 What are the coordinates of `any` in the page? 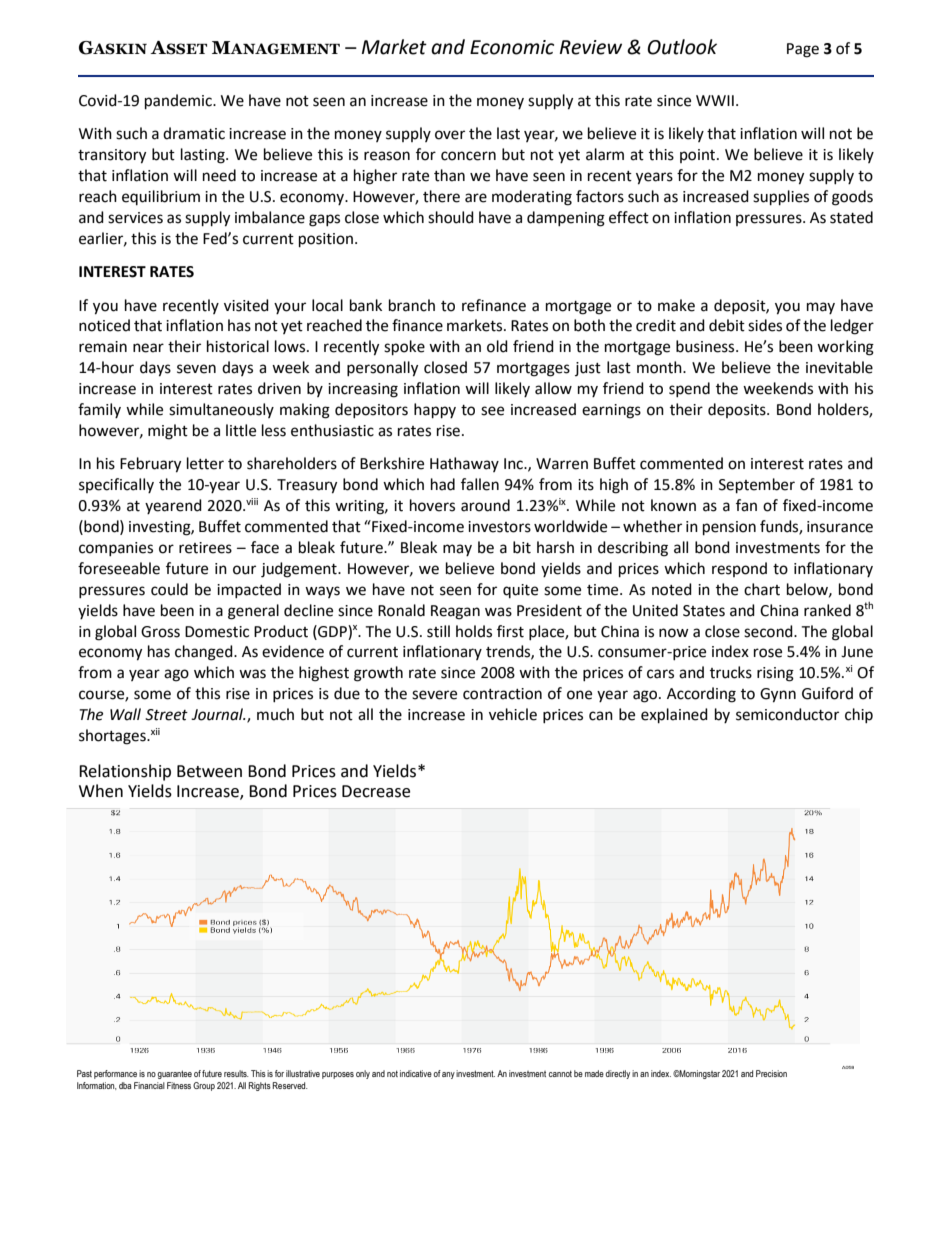 It's located at (448, 1075).
